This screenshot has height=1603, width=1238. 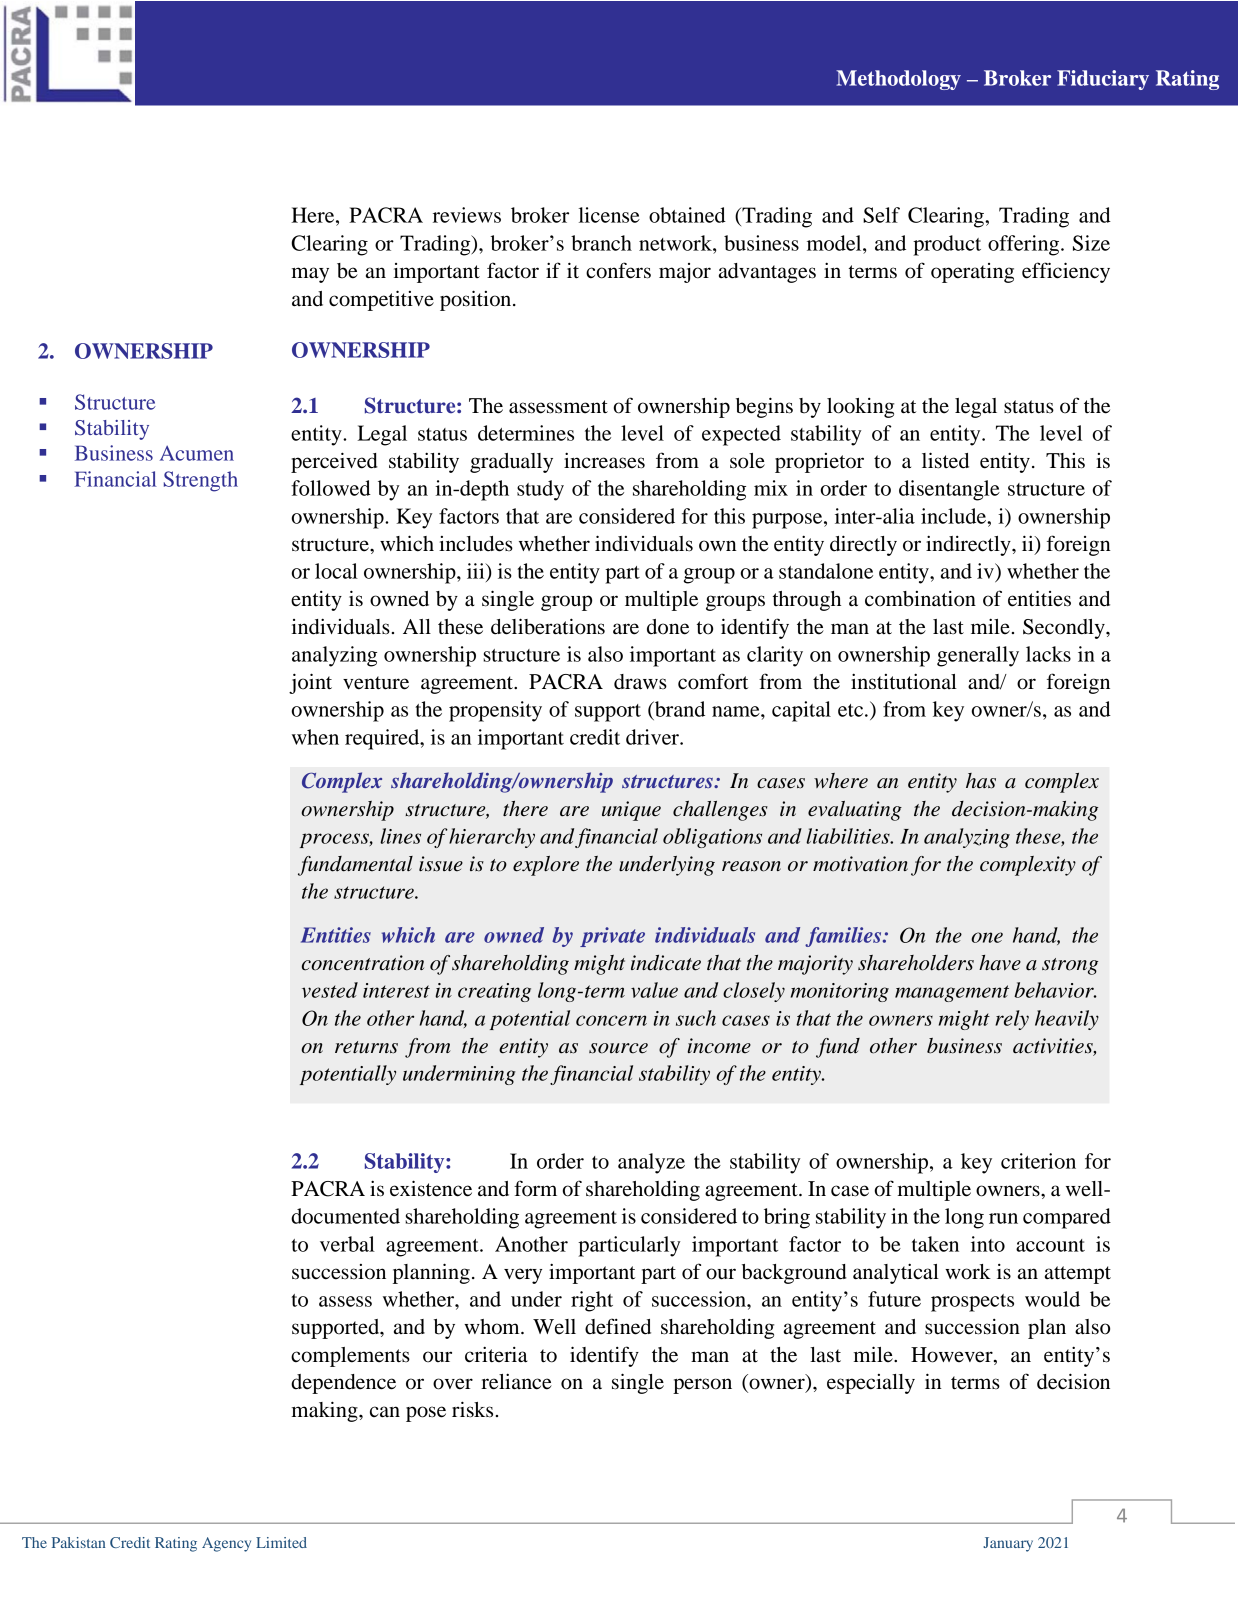 I want to click on license, so click(x=609, y=215).
